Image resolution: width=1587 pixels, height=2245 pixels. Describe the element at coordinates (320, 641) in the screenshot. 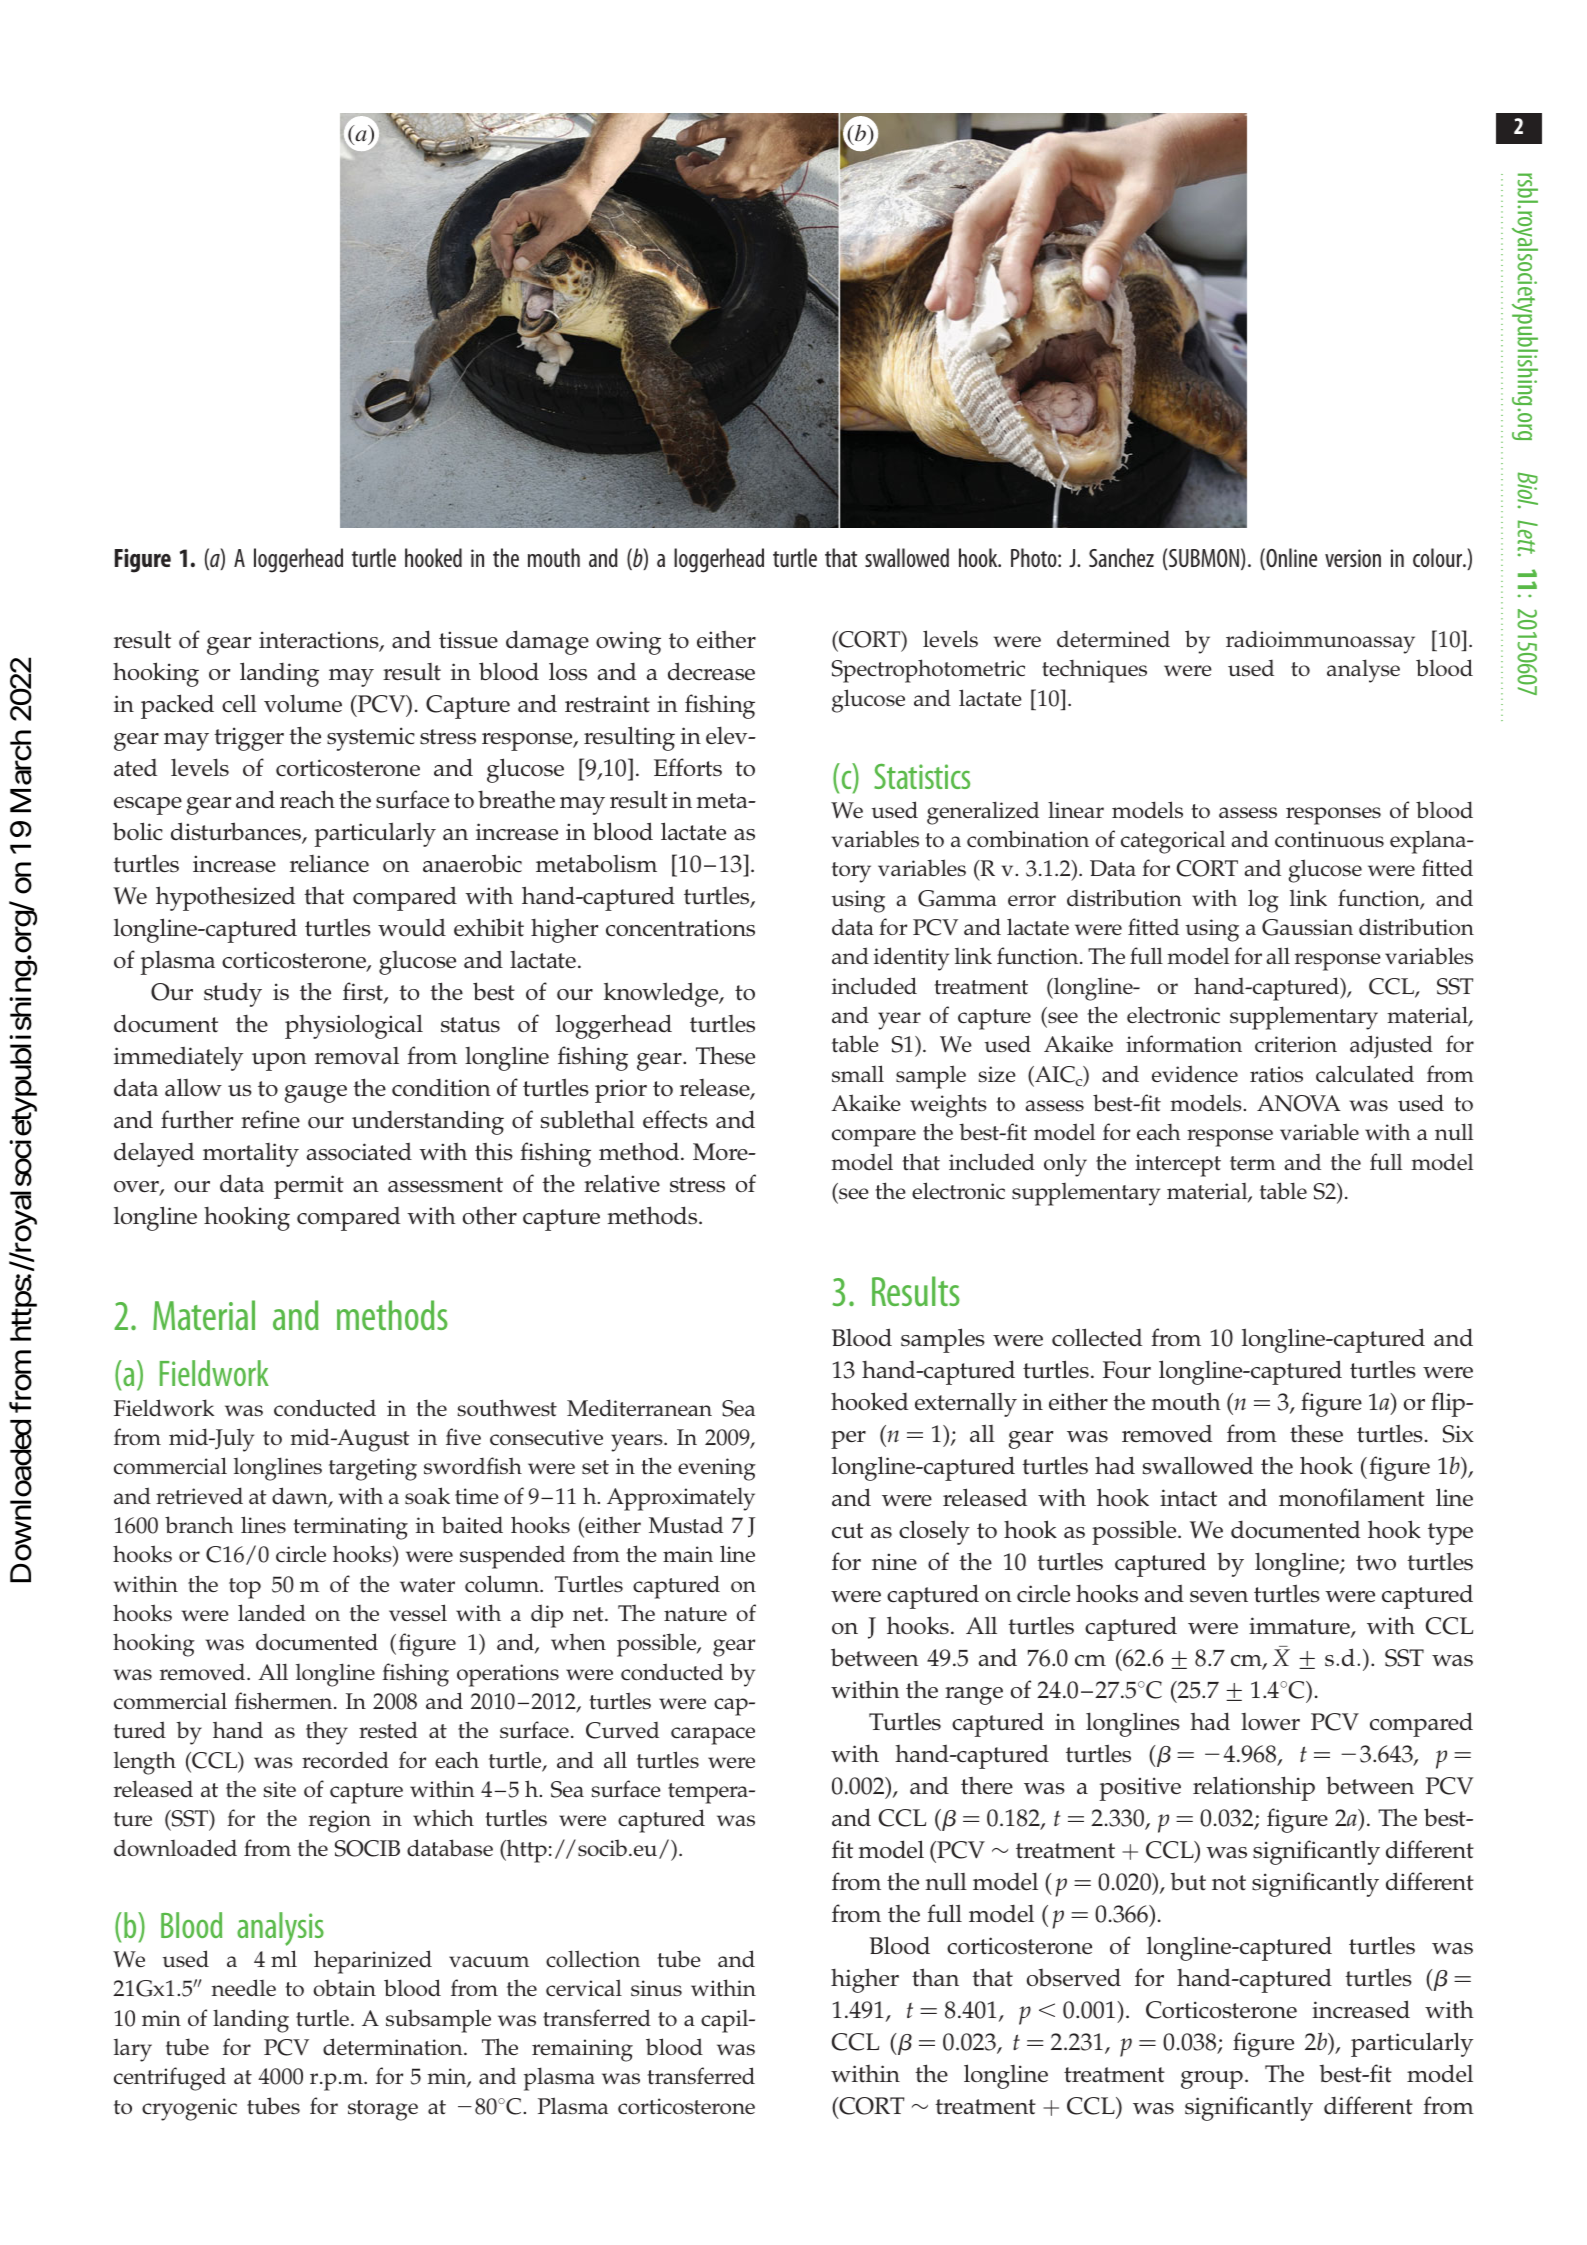

I see `interactions` at that location.
